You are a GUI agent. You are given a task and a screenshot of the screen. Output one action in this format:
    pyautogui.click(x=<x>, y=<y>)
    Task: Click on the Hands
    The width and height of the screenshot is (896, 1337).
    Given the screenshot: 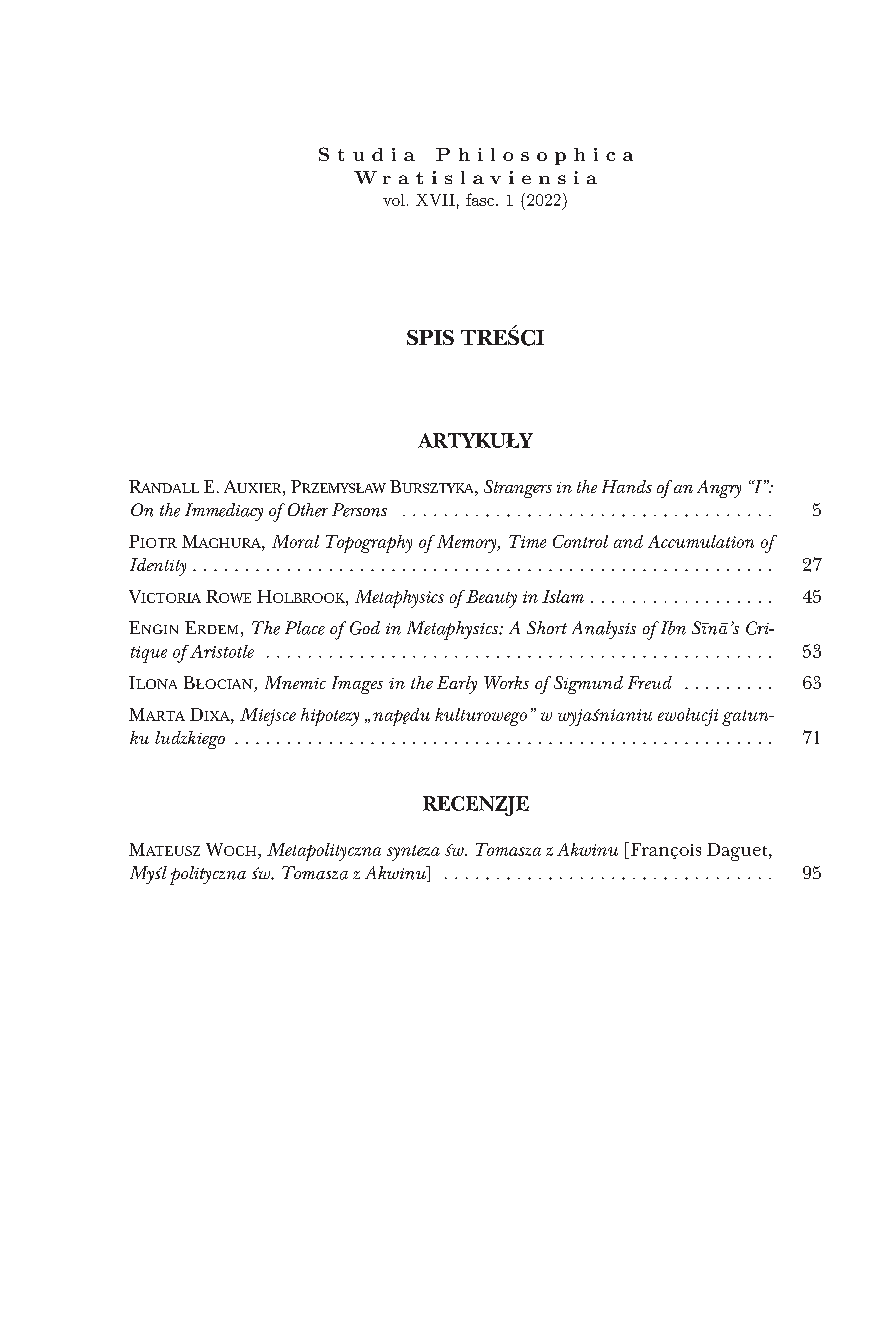 What is the action you would take?
    pyautogui.click(x=627, y=486)
